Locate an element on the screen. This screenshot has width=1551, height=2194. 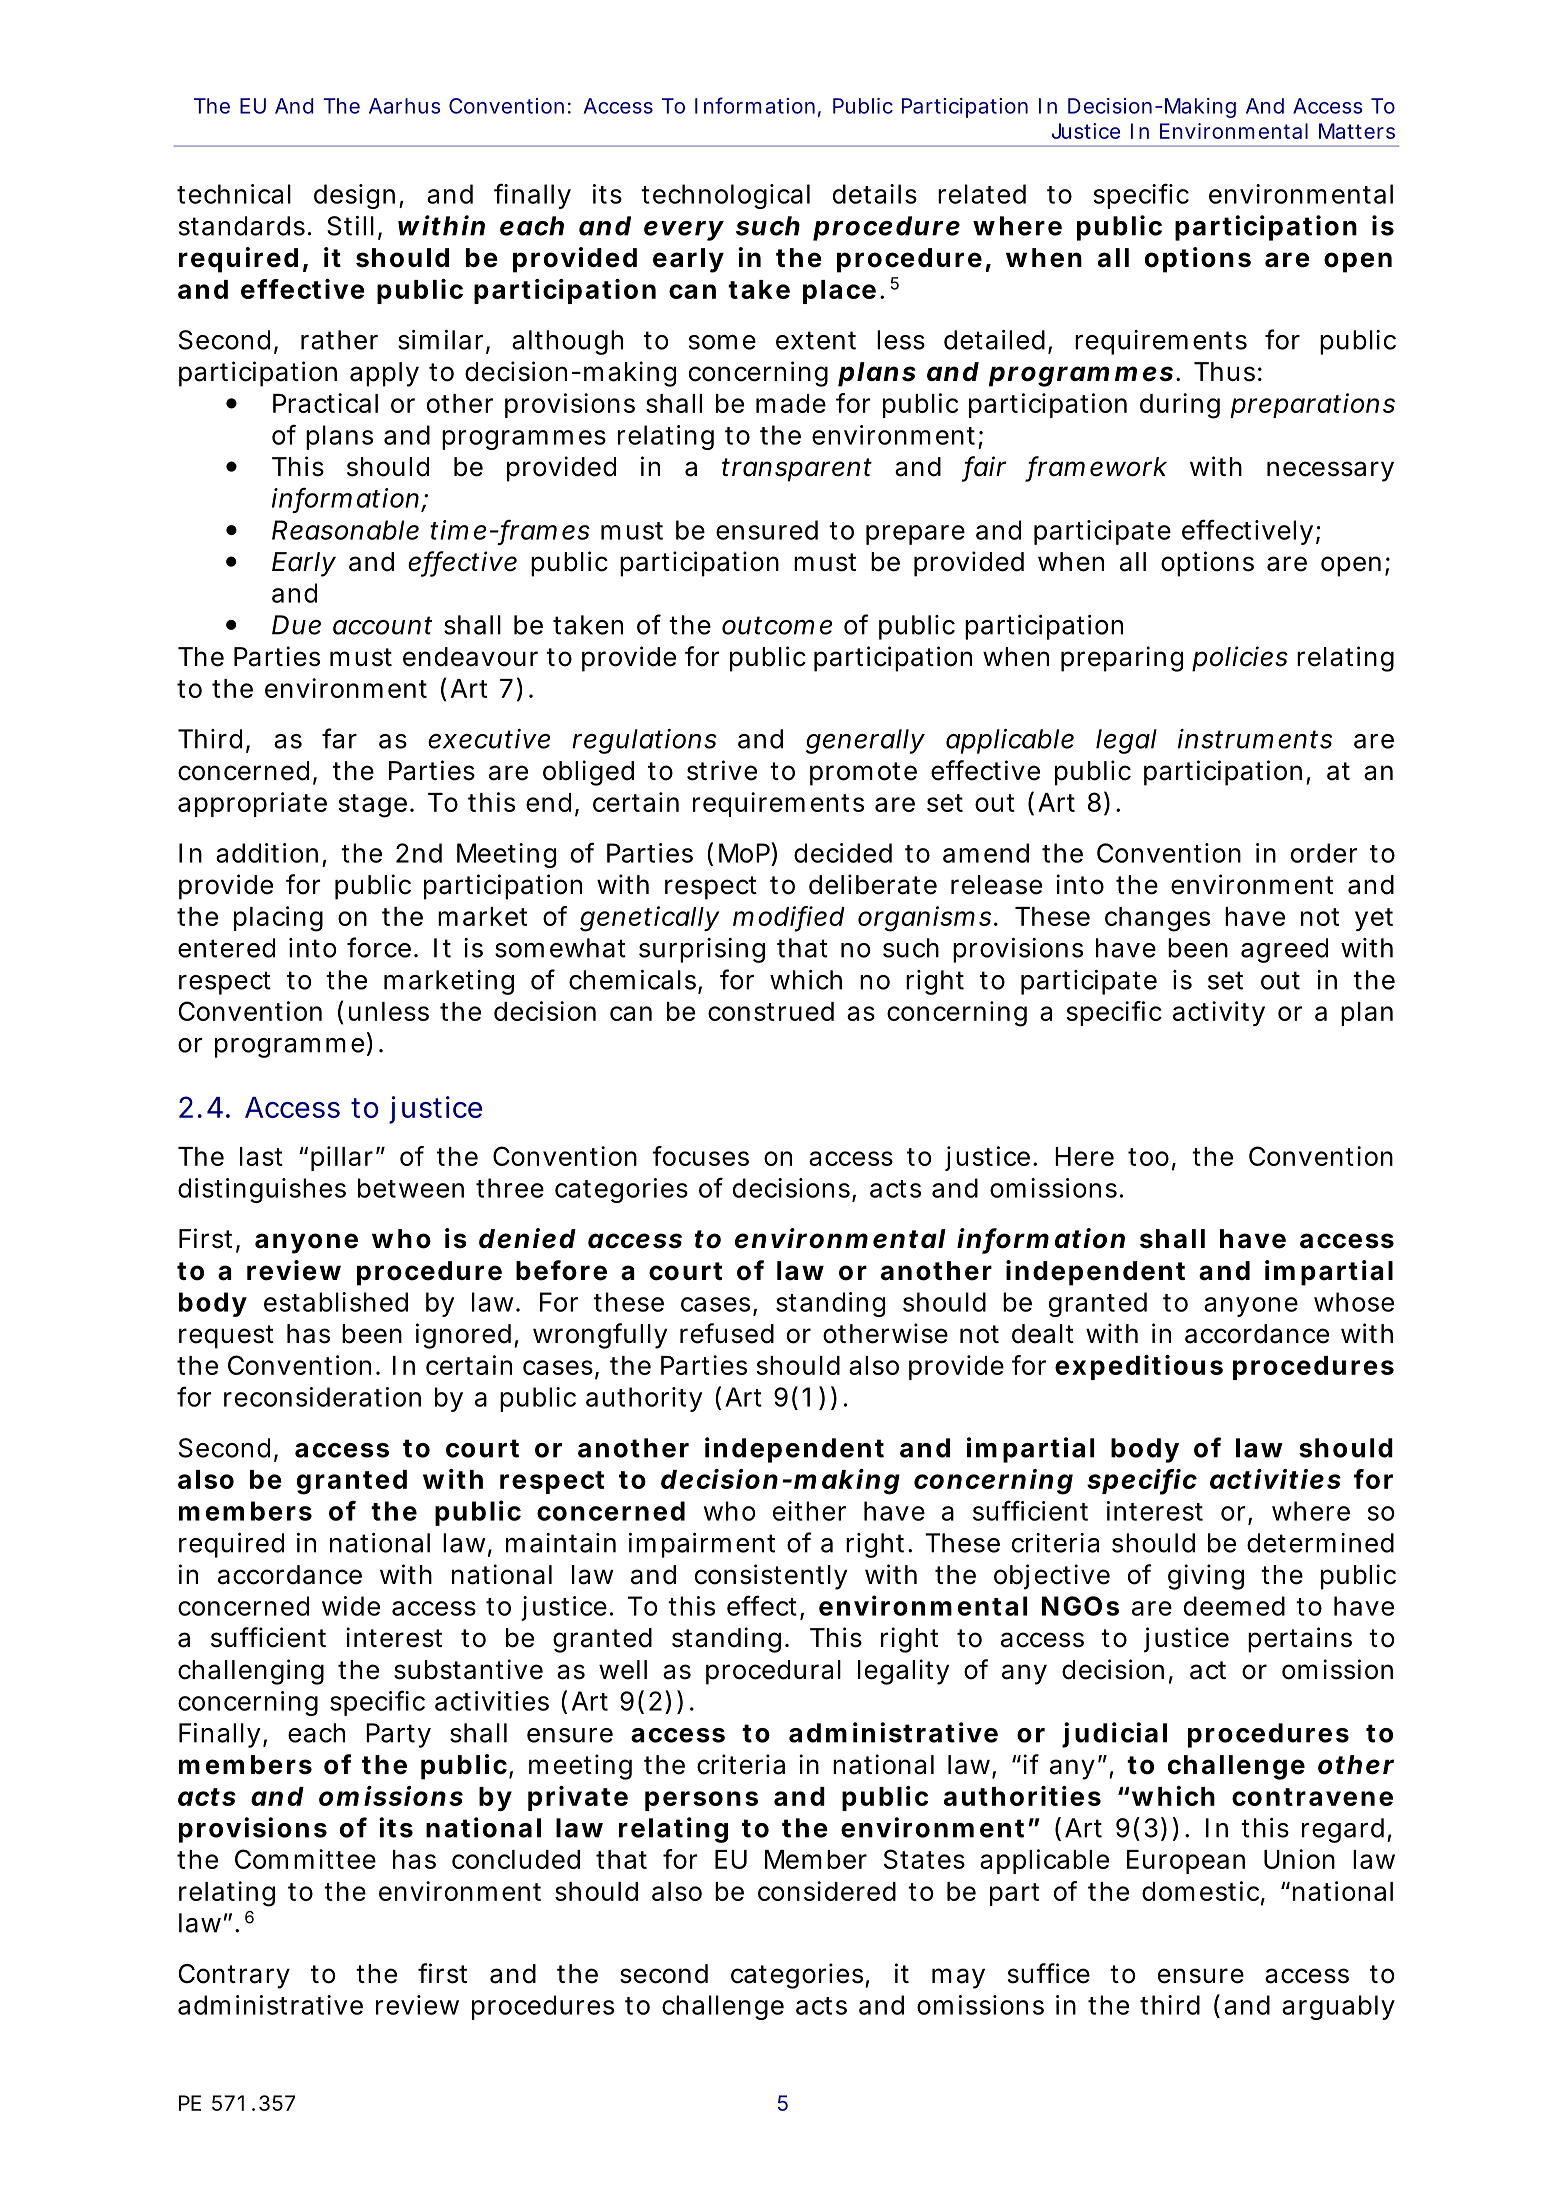
design is located at coordinates (354, 196).
